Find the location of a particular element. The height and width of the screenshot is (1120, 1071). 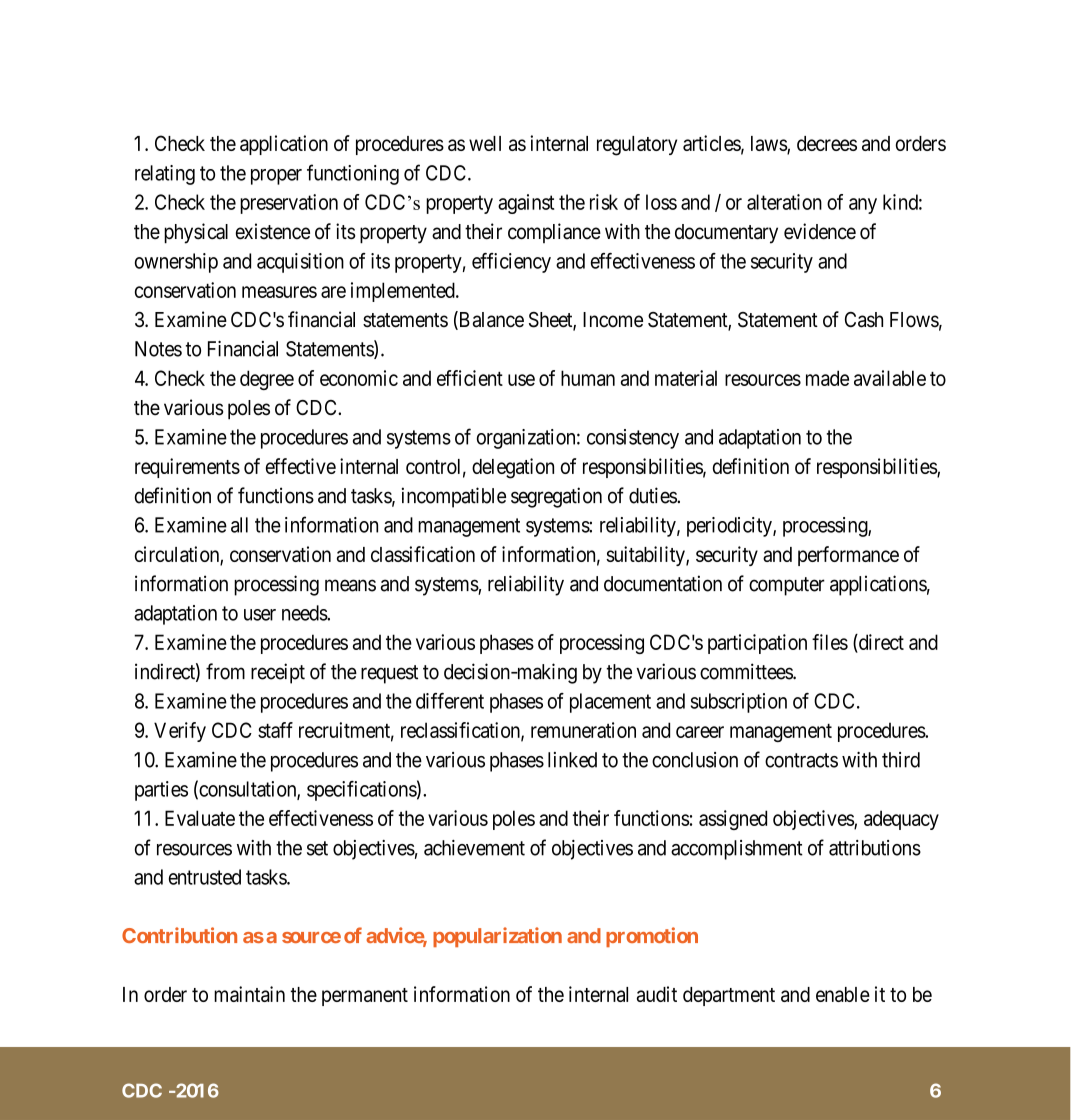

against is located at coordinates (526, 204).
